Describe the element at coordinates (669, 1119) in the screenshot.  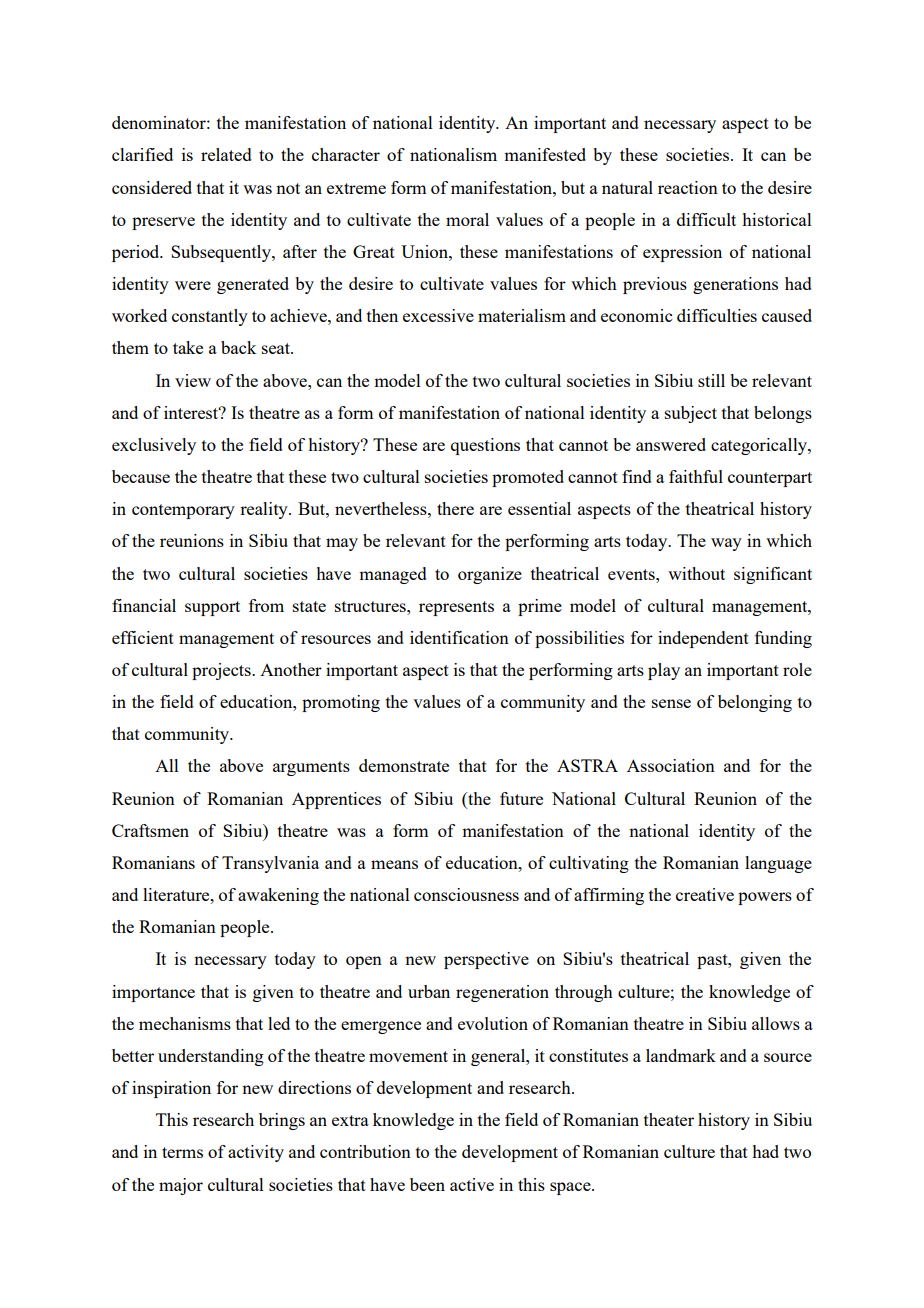
I see `theater` at that location.
